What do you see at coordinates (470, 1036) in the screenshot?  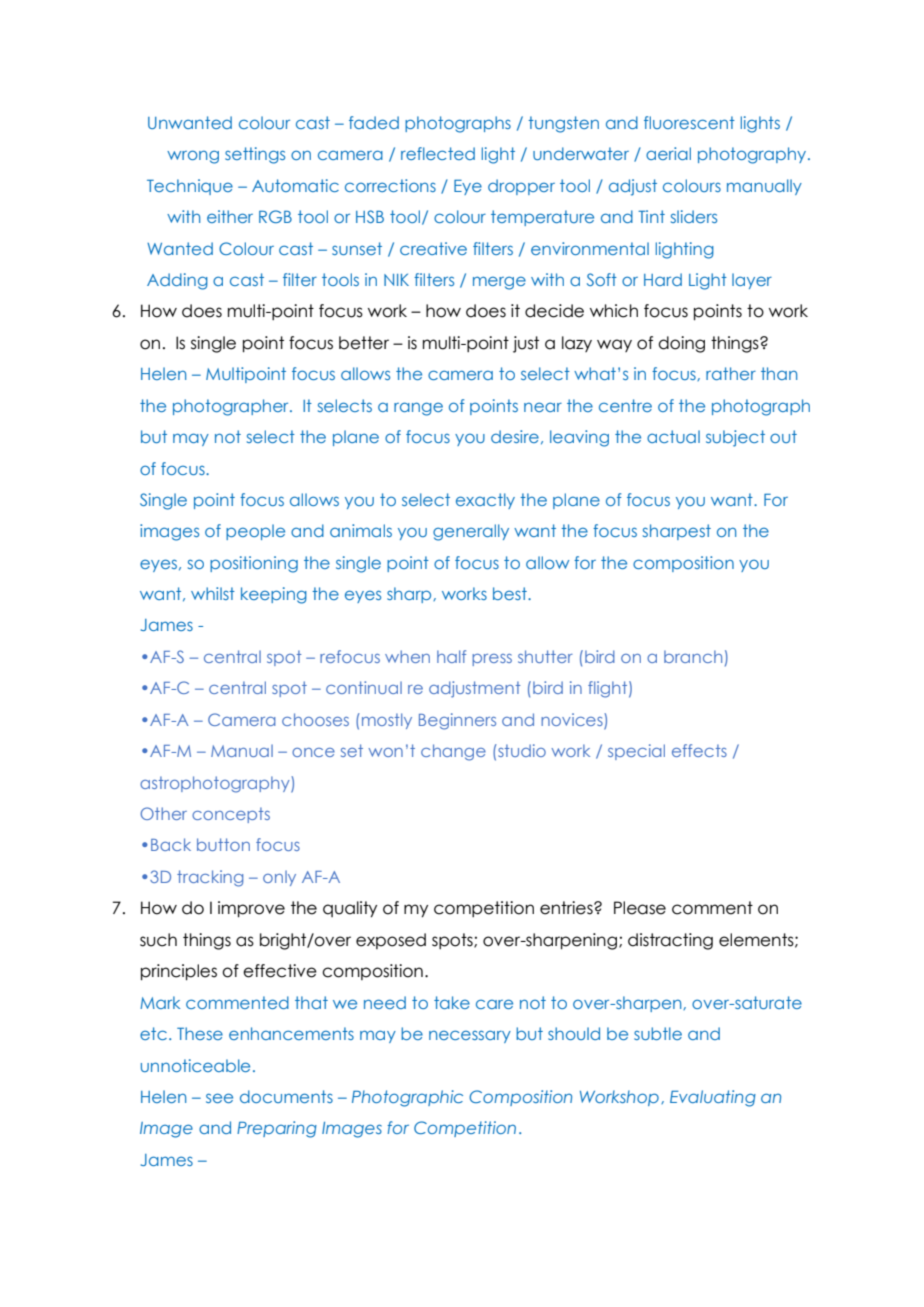 I see `necessary` at bounding box center [470, 1036].
